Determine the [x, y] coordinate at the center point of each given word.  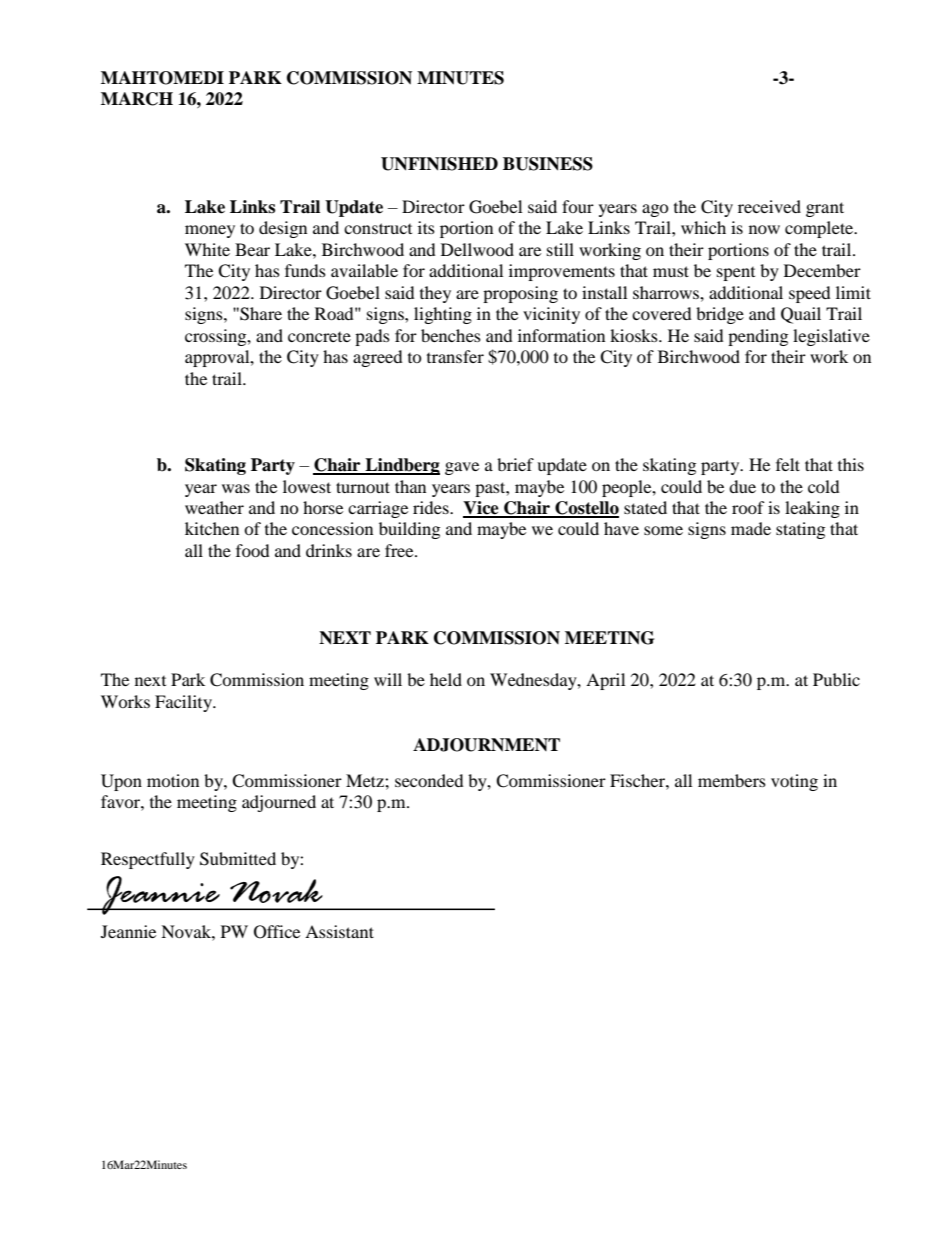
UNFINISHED [439, 164]
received [769, 206]
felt [788, 464]
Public [836, 679]
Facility [184, 703]
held [446, 679]
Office [277, 932]
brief [515, 464]
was [236, 488]
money [210, 231]
